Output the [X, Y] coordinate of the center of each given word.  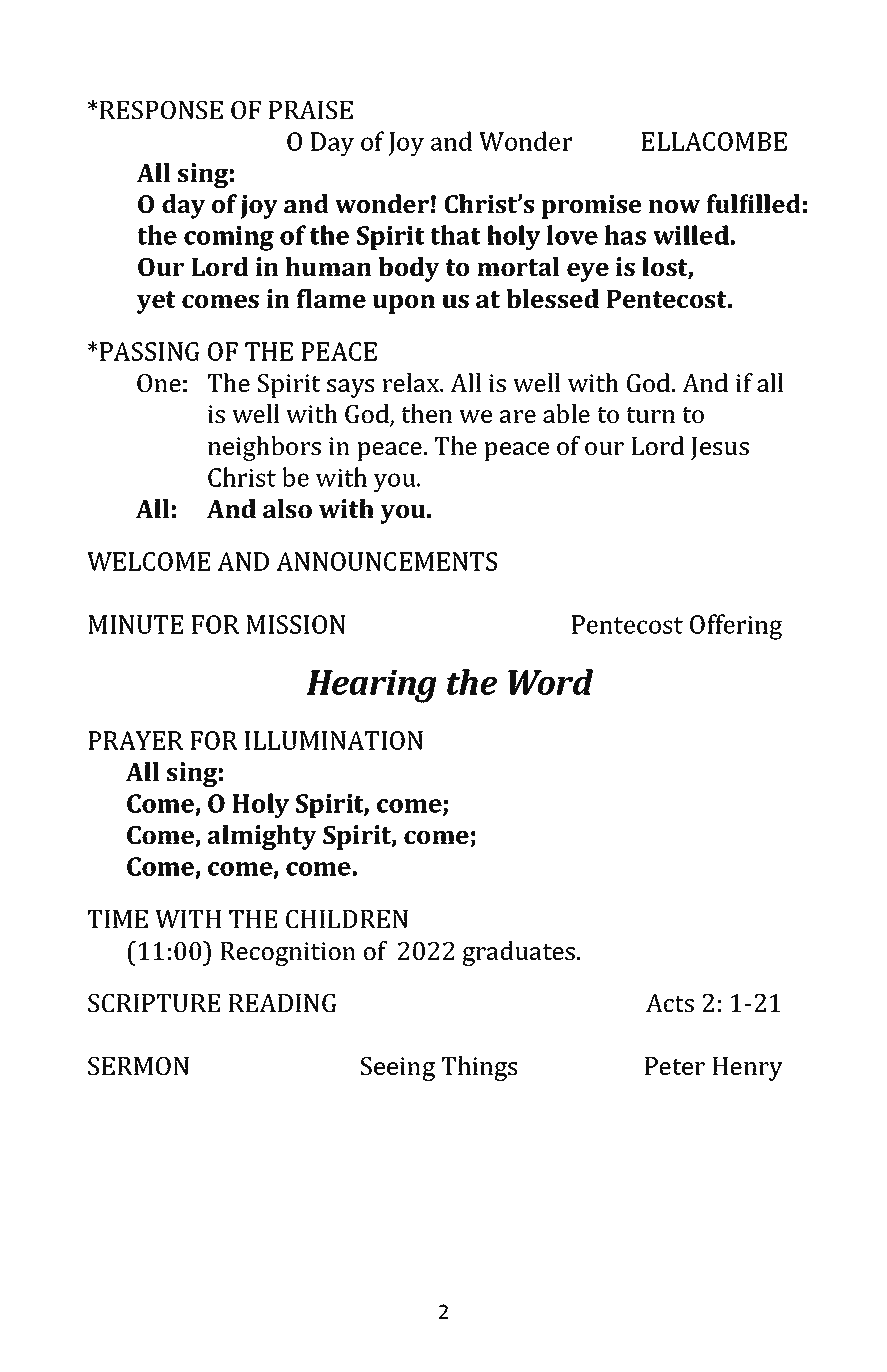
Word [550, 682]
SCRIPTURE [154, 1003]
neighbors [264, 448]
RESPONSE [161, 110]
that [455, 235]
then [426, 413]
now [674, 206]
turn [650, 415]
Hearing [371, 686]
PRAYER [135, 740]
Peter [675, 1066]
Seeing [398, 1069]
